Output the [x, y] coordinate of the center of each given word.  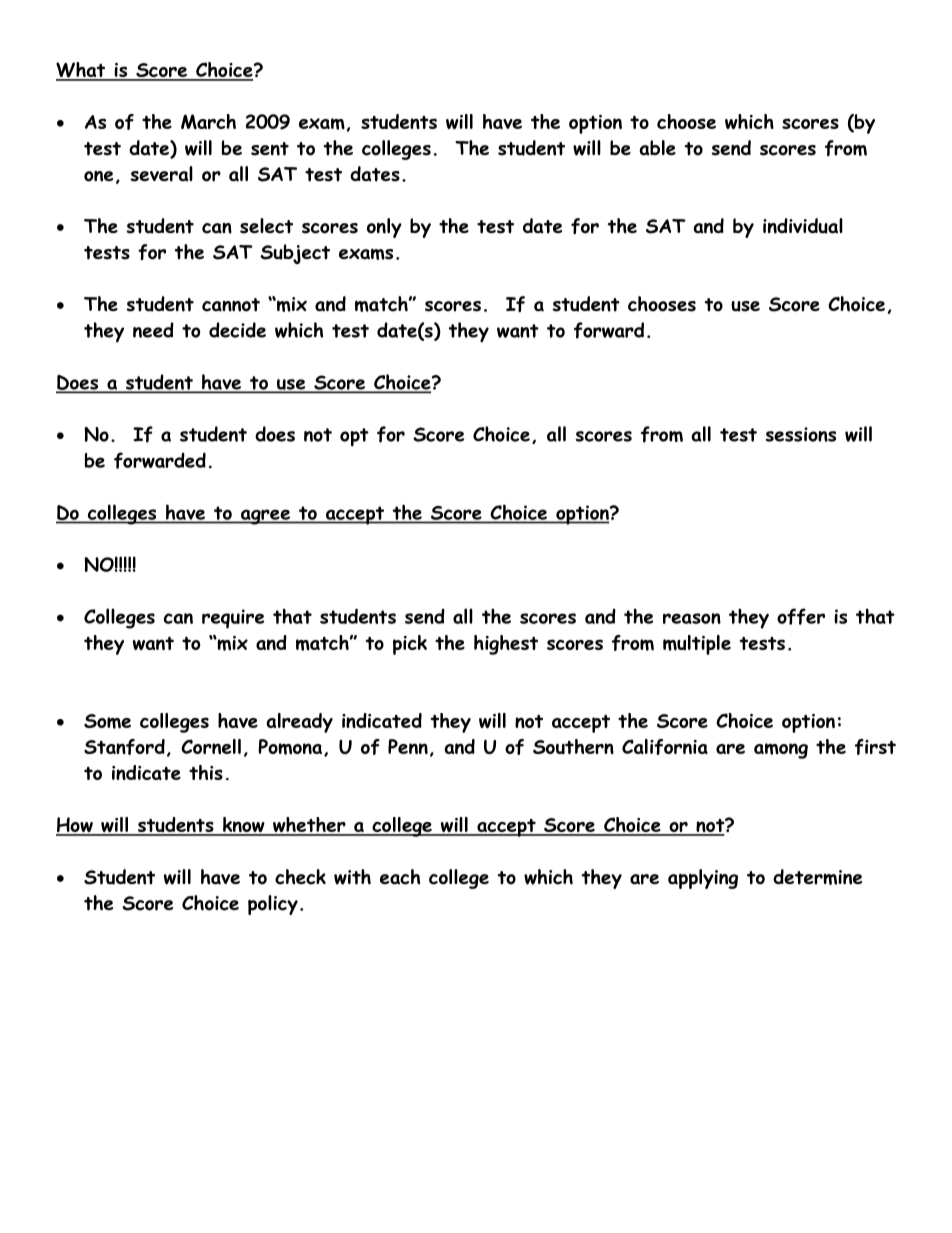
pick [410, 645]
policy [273, 905]
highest [506, 645]
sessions [800, 434]
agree [265, 517]
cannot [231, 305]
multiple [697, 645]
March [208, 122]
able [657, 148]
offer [801, 616]
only [384, 228]
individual [803, 226]
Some [107, 721]
